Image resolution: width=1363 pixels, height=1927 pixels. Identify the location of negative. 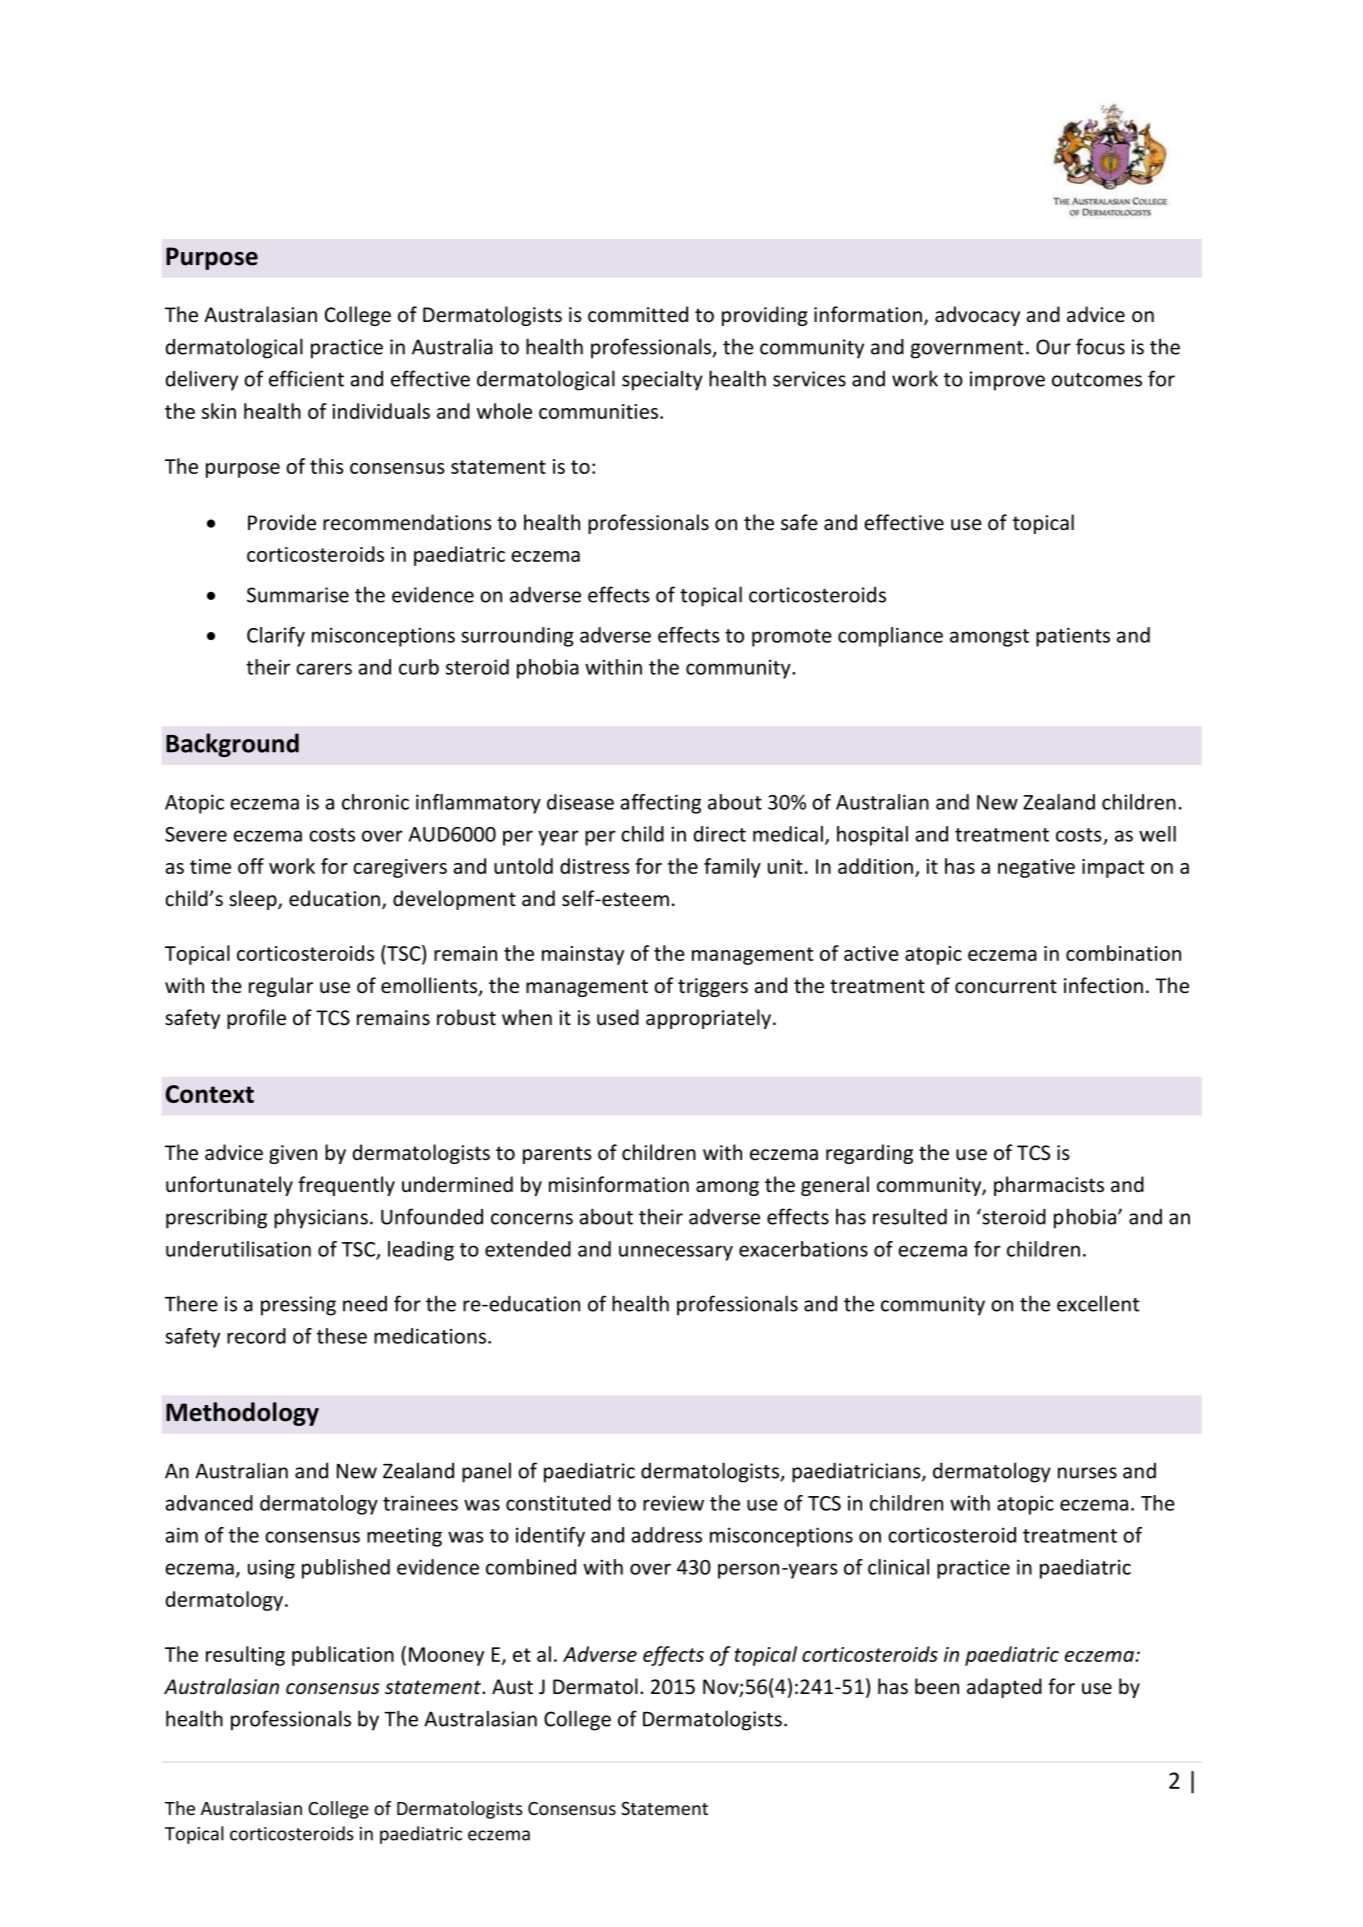
(1036, 868).
